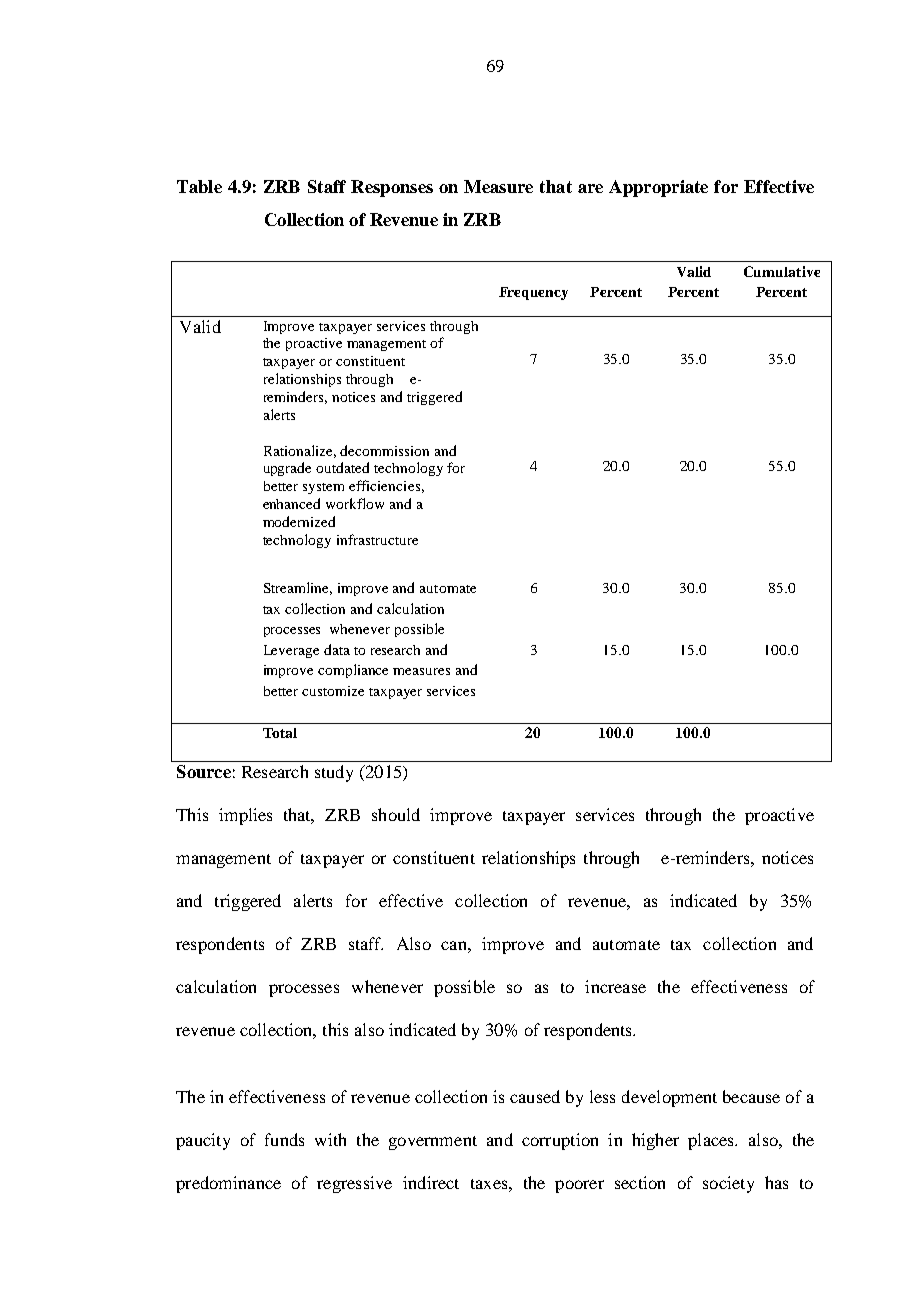 The image size is (924, 1308). Describe the element at coordinates (245, 816) in the image. I see `implies` at that location.
